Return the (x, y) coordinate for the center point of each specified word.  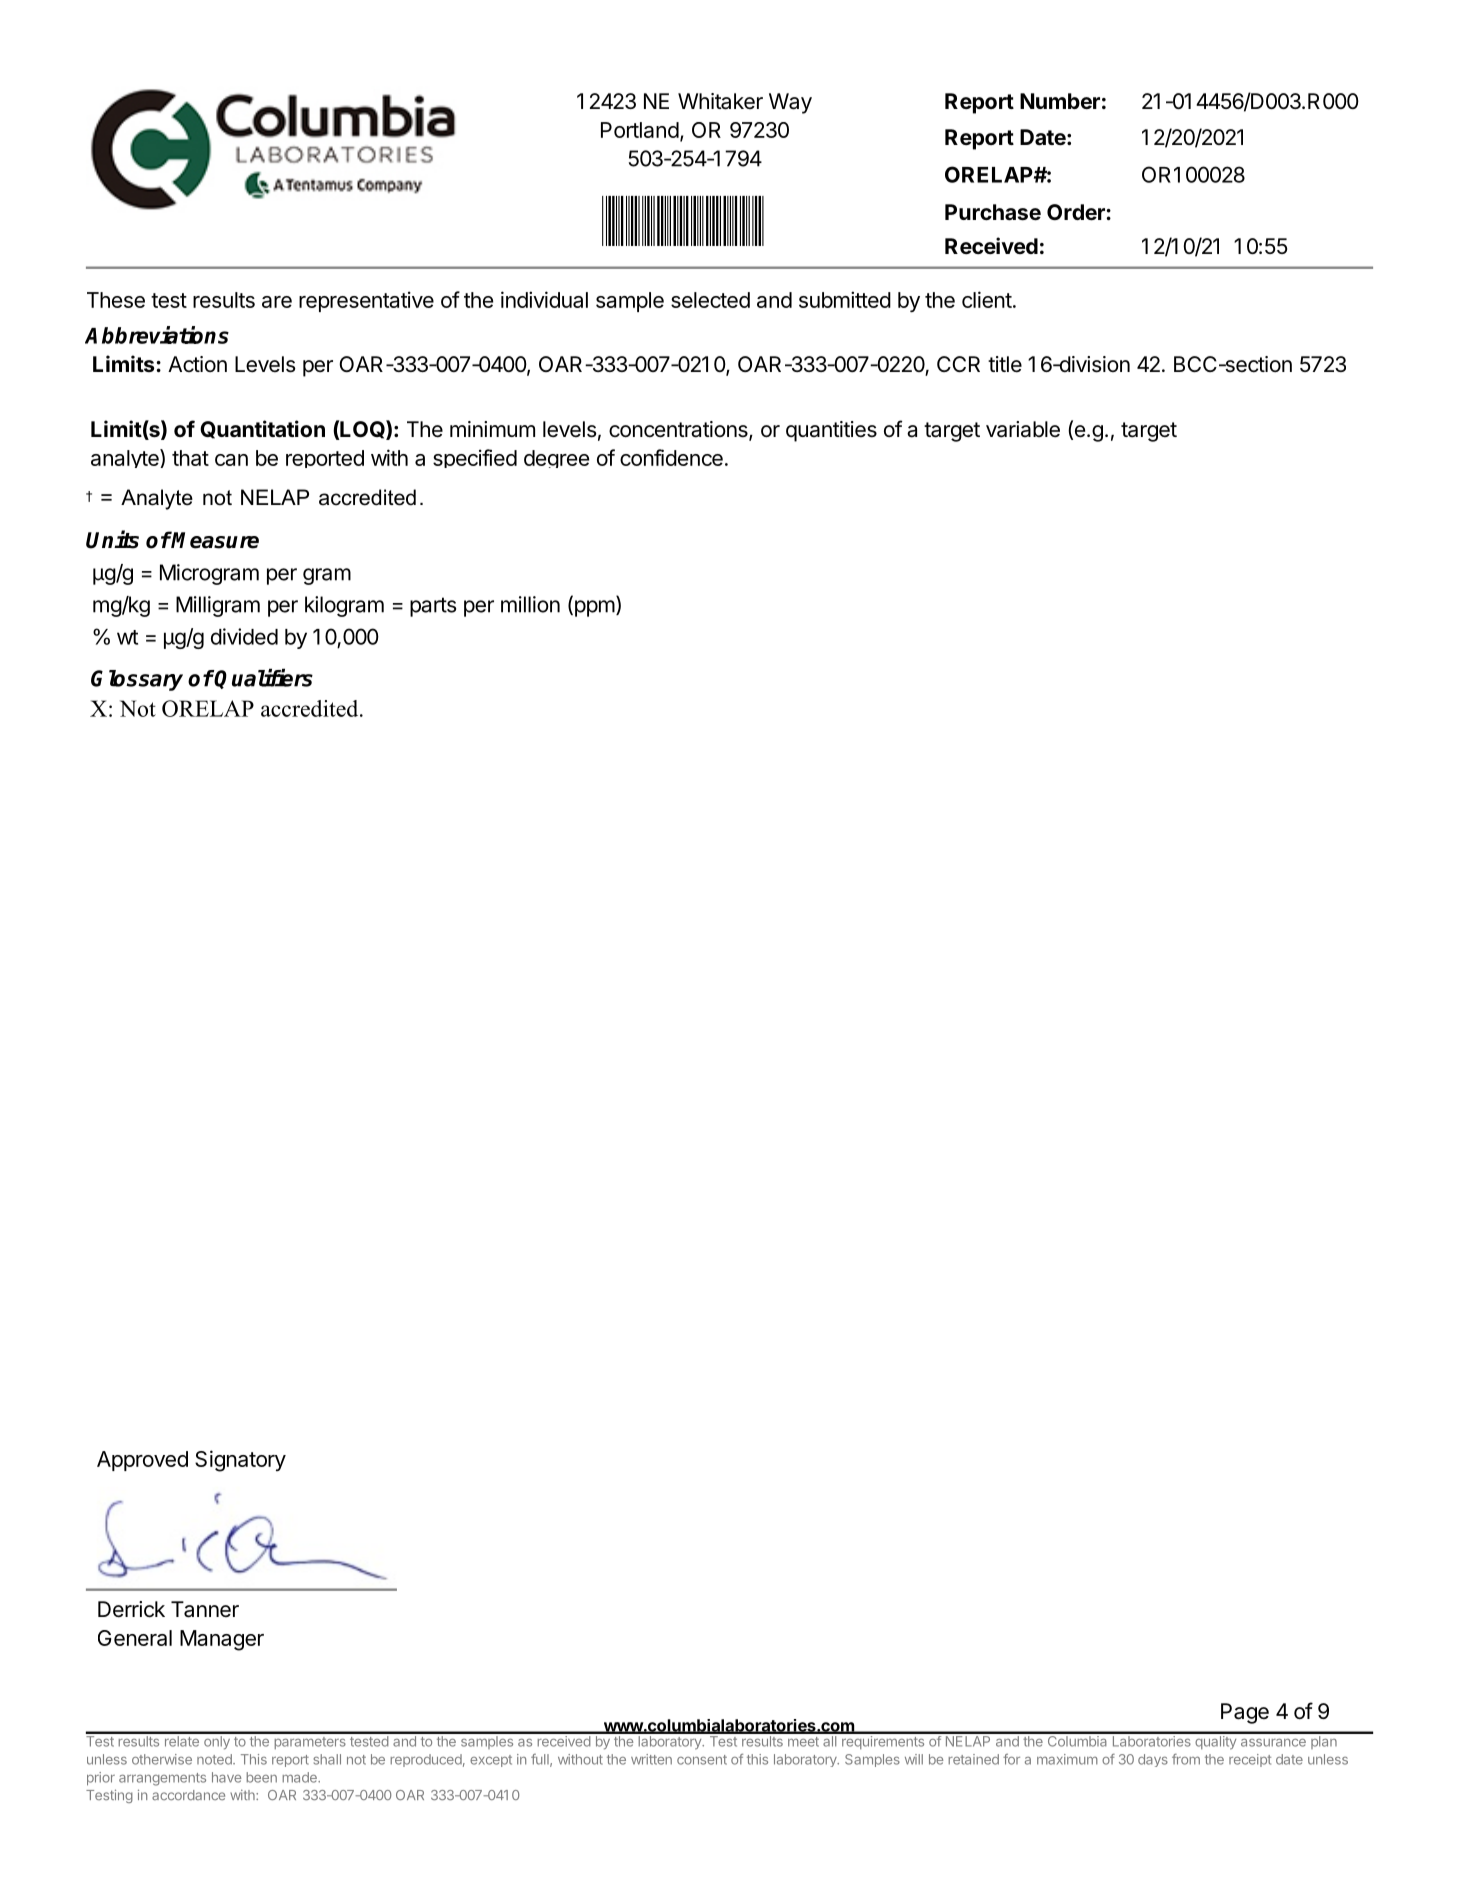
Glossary (137, 680)
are (277, 302)
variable (1023, 429)
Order (1076, 212)
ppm (593, 608)
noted (215, 1759)
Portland (640, 130)
